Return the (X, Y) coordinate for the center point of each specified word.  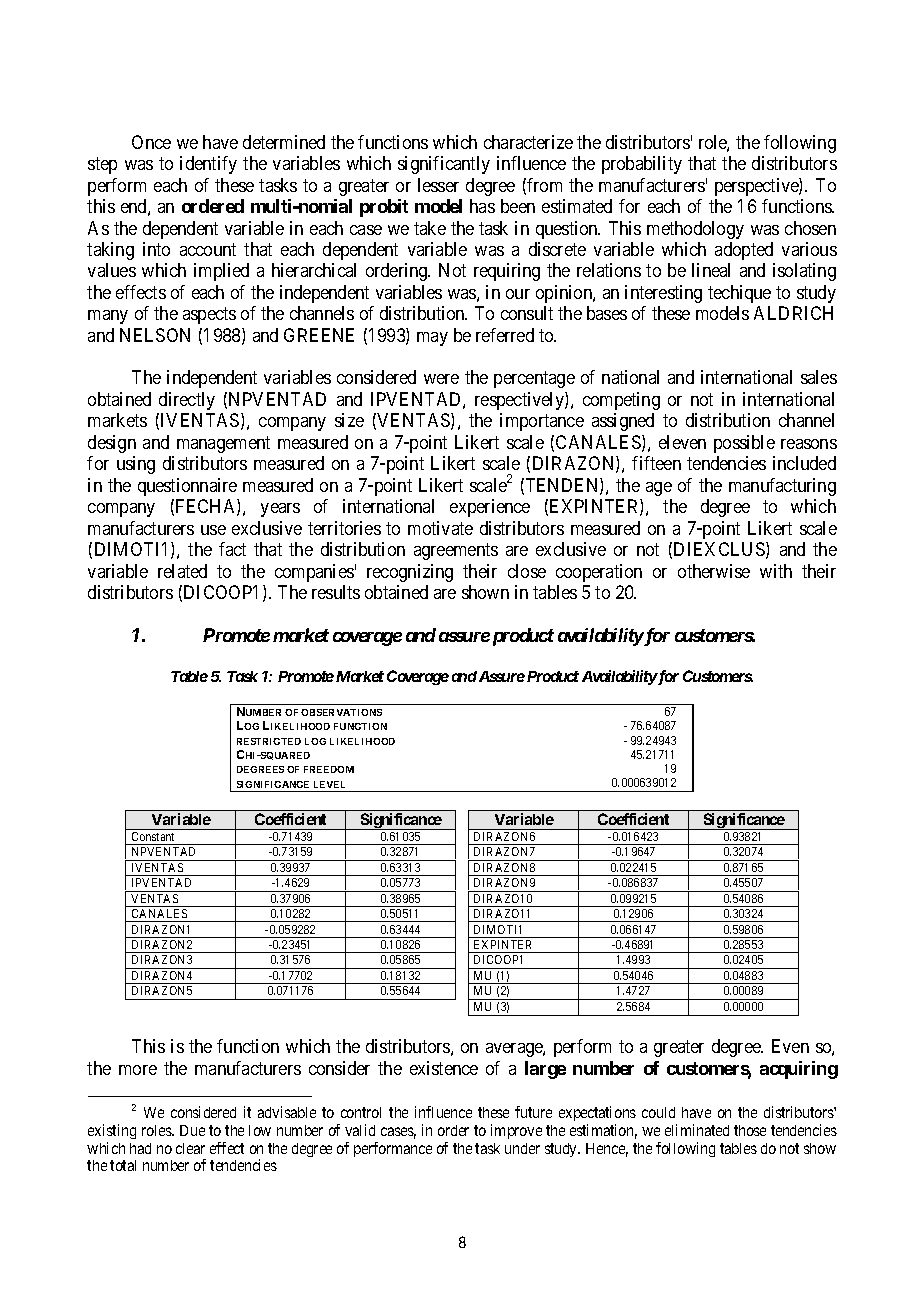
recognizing (410, 573)
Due (192, 1130)
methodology (695, 230)
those (750, 1130)
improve (516, 1131)
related (182, 571)
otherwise (714, 571)
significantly (444, 165)
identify (208, 165)
